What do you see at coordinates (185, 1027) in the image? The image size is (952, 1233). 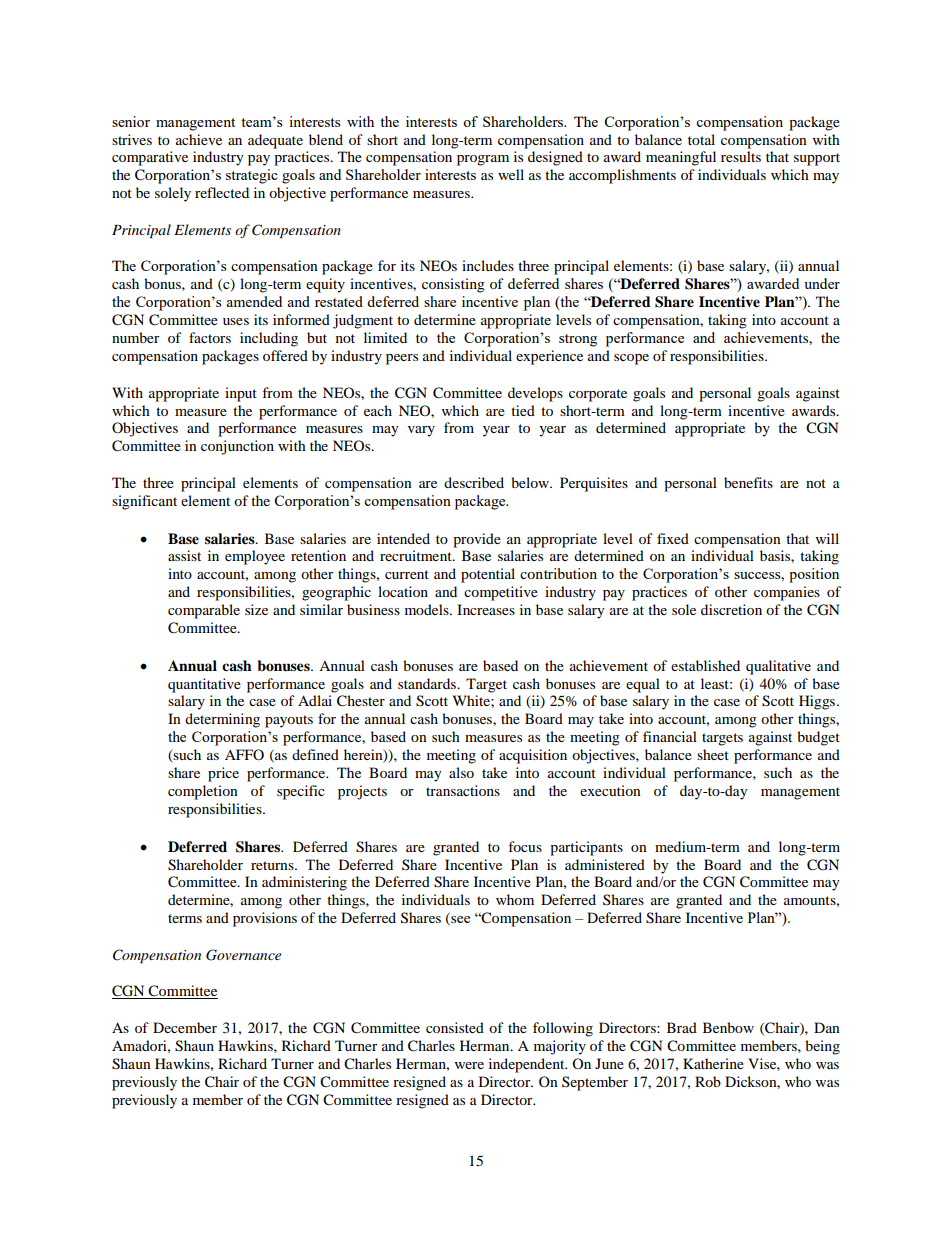 I see `December` at bounding box center [185, 1027].
